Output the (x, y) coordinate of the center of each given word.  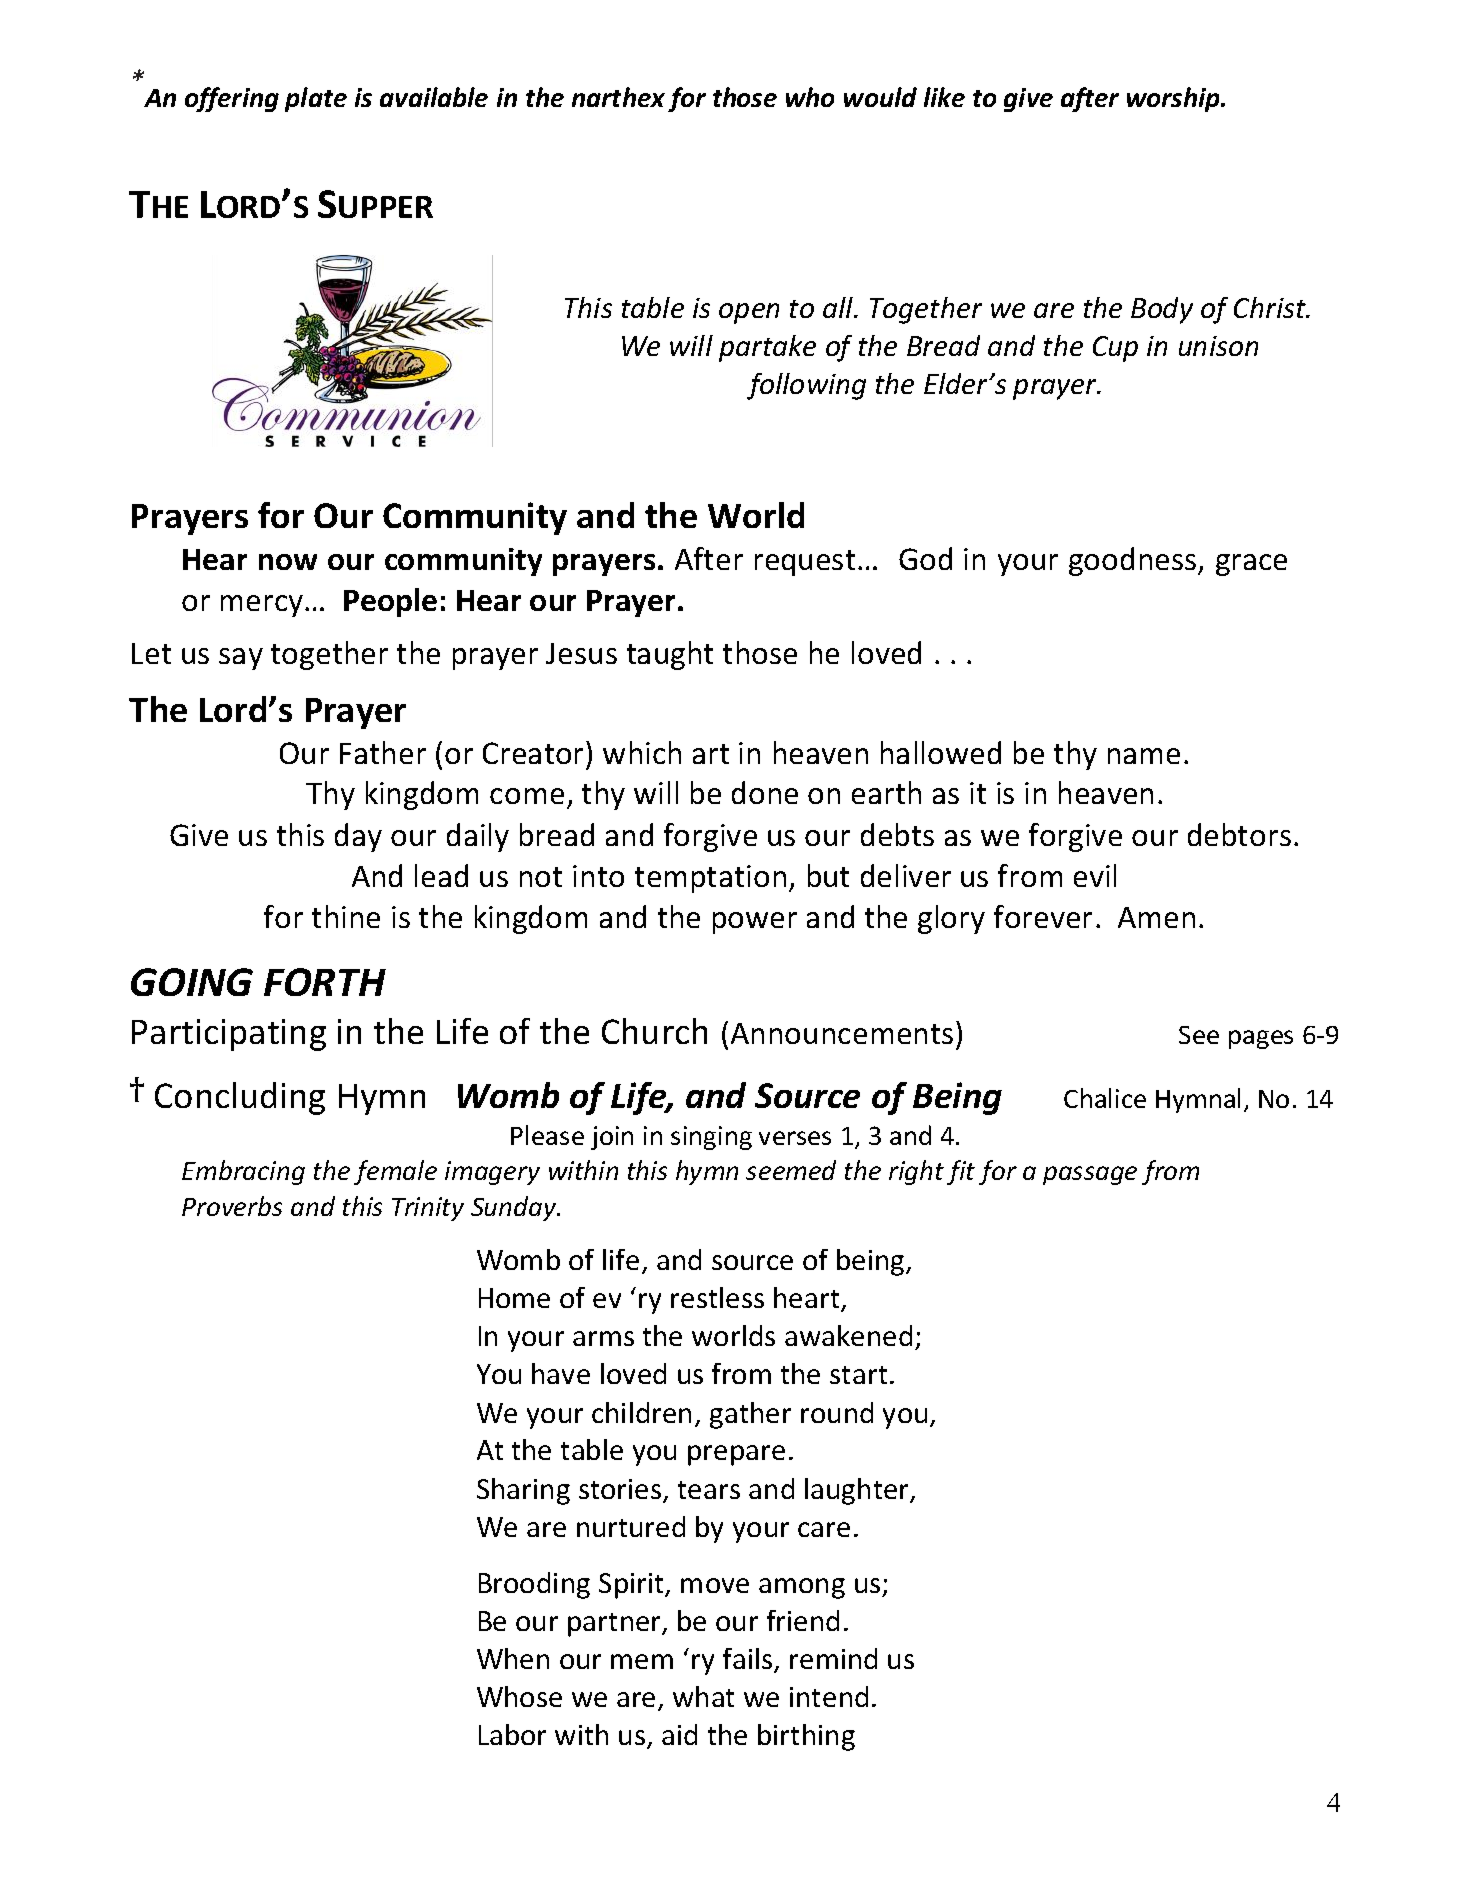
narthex (618, 97)
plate (316, 99)
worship (1174, 99)
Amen (1156, 917)
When (513, 1658)
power (755, 923)
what (703, 1696)
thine (346, 916)
